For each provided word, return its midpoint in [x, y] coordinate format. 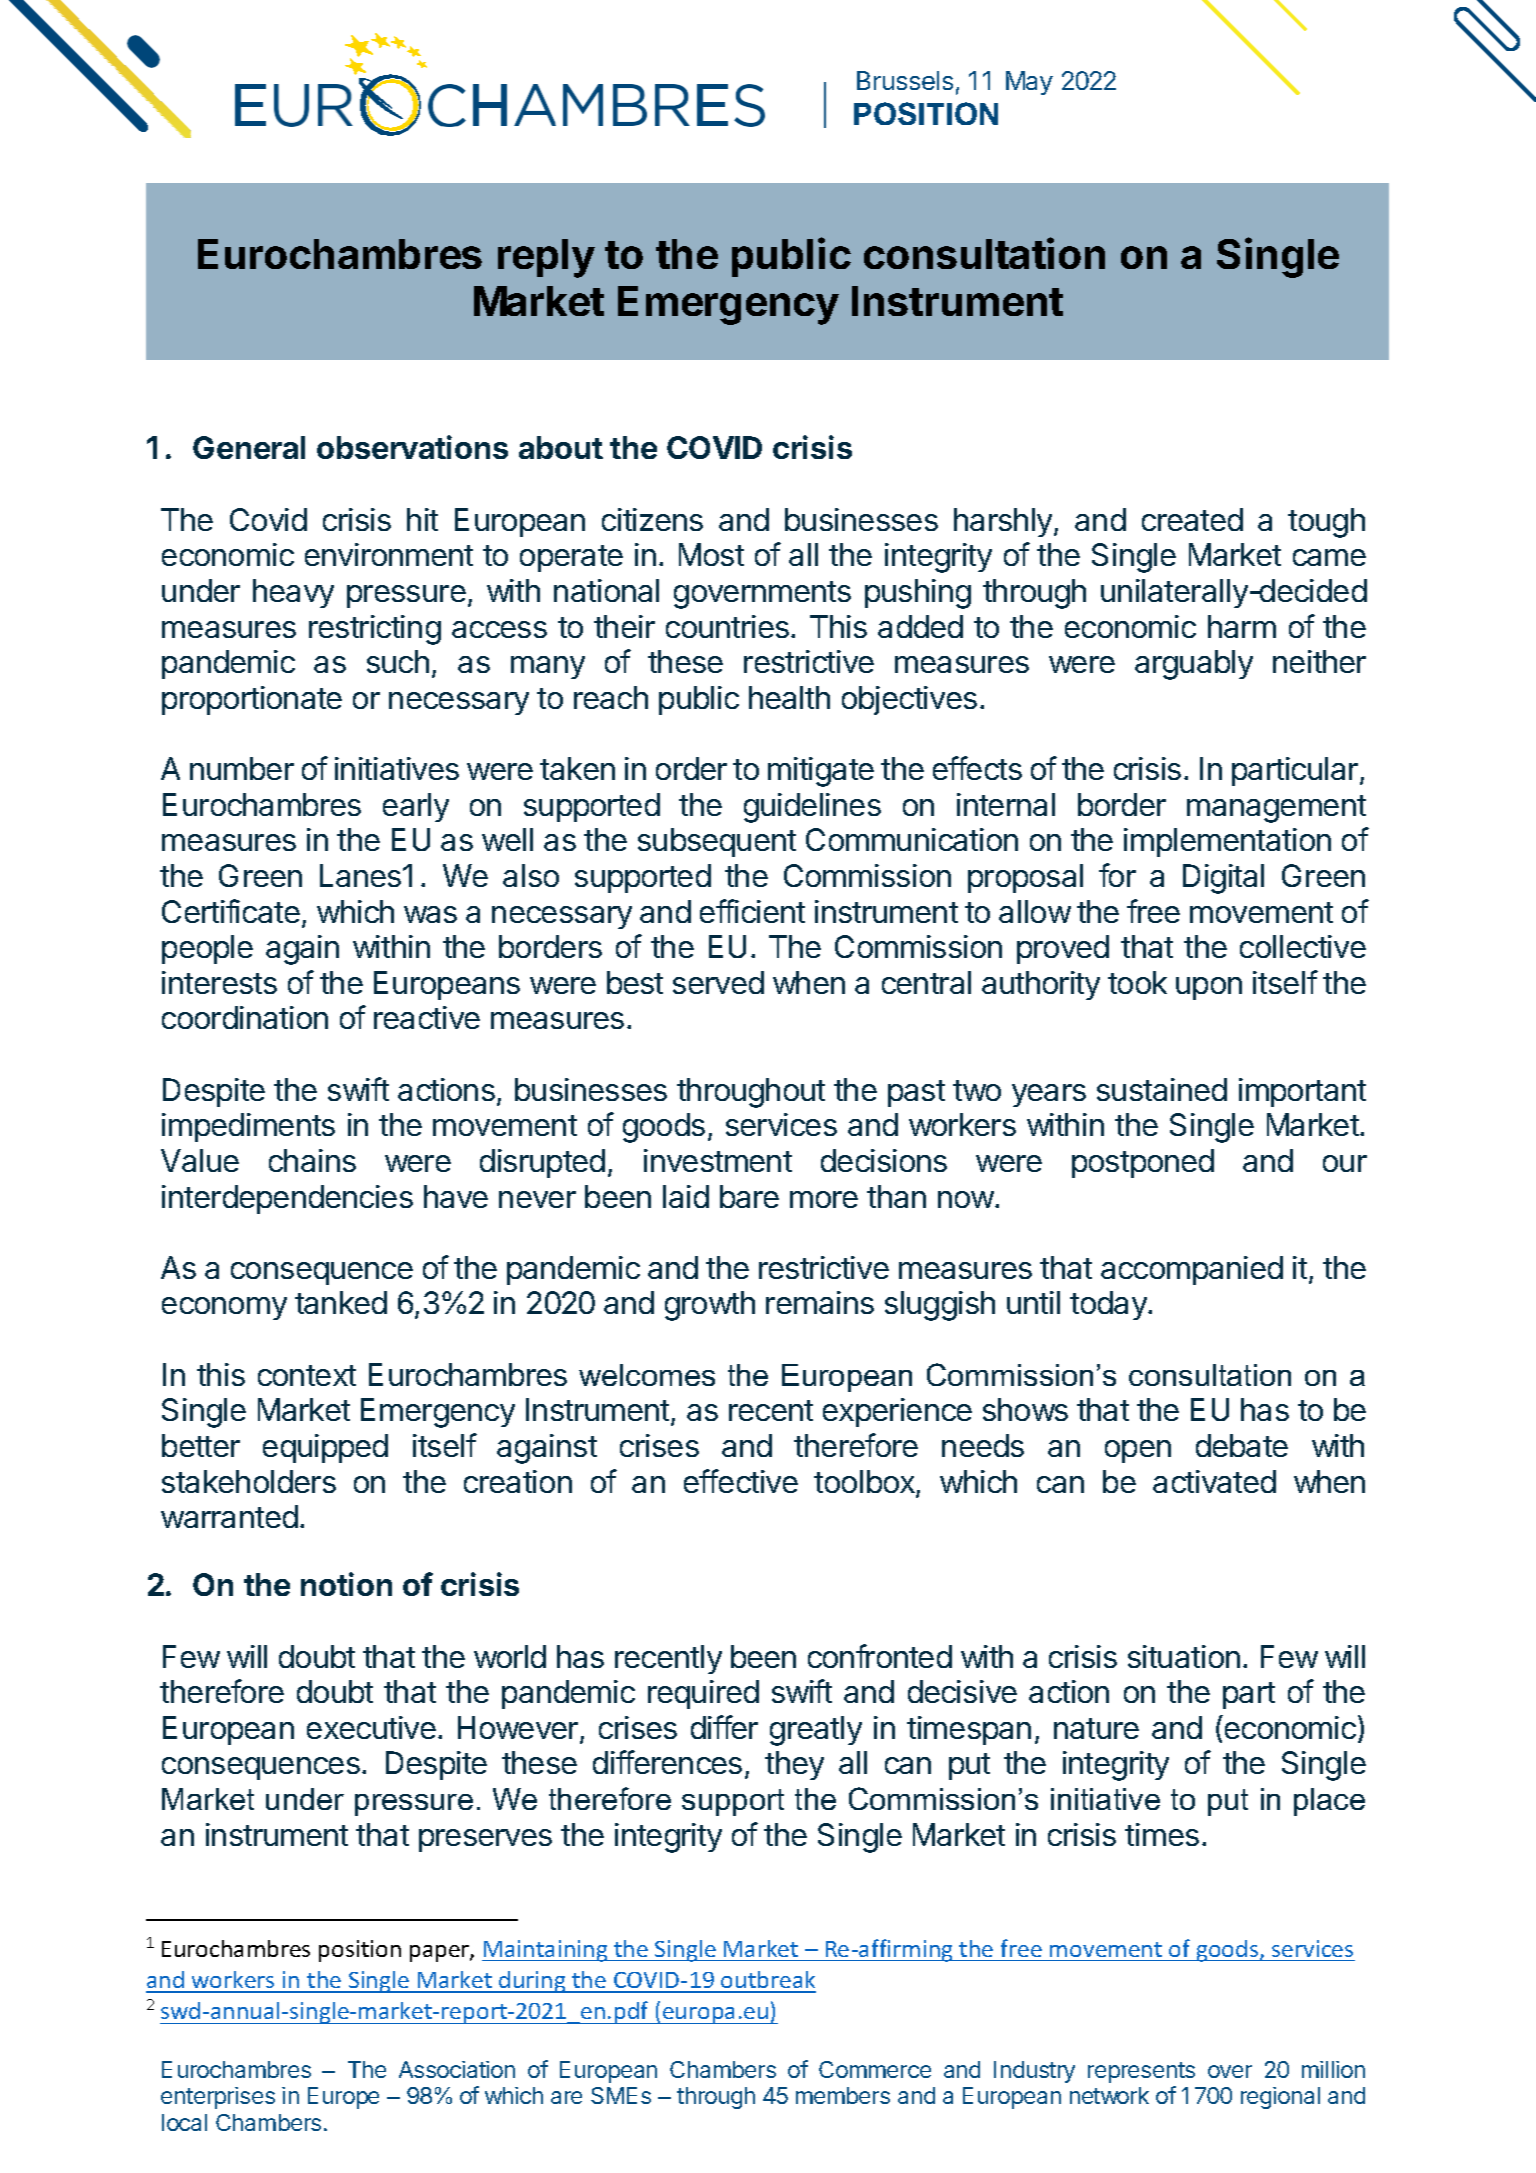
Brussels [905, 80]
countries [727, 626]
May [1029, 83]
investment [718, 1160]
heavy [293, 593]
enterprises [218, 2098]
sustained [1162, 1089]
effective [741, 1481]
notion [346, 1584]
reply [546, 258]
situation [1184, 1656]
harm [1242, 626]
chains [312, 1160]
